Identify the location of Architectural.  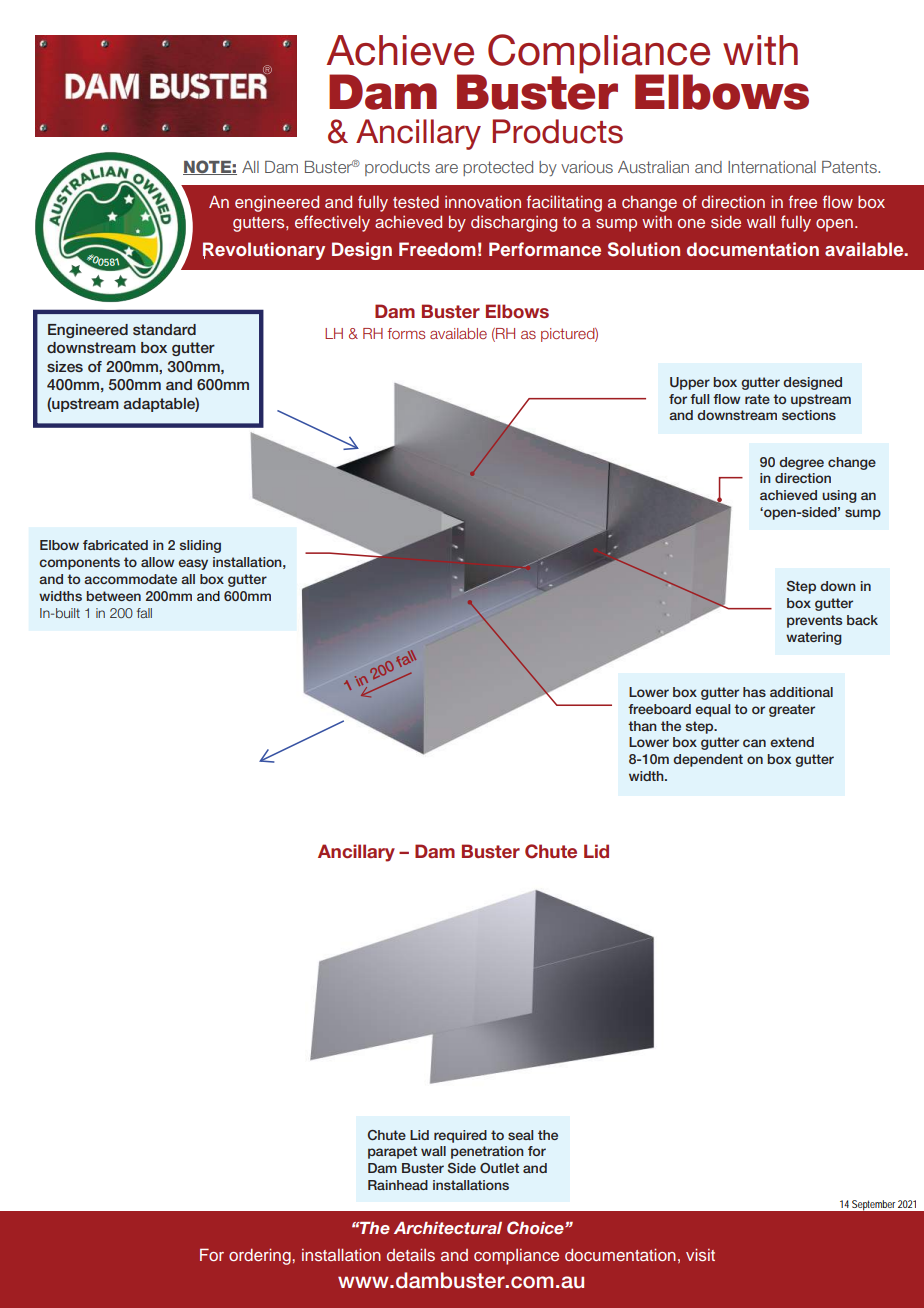
(448, 1228).
